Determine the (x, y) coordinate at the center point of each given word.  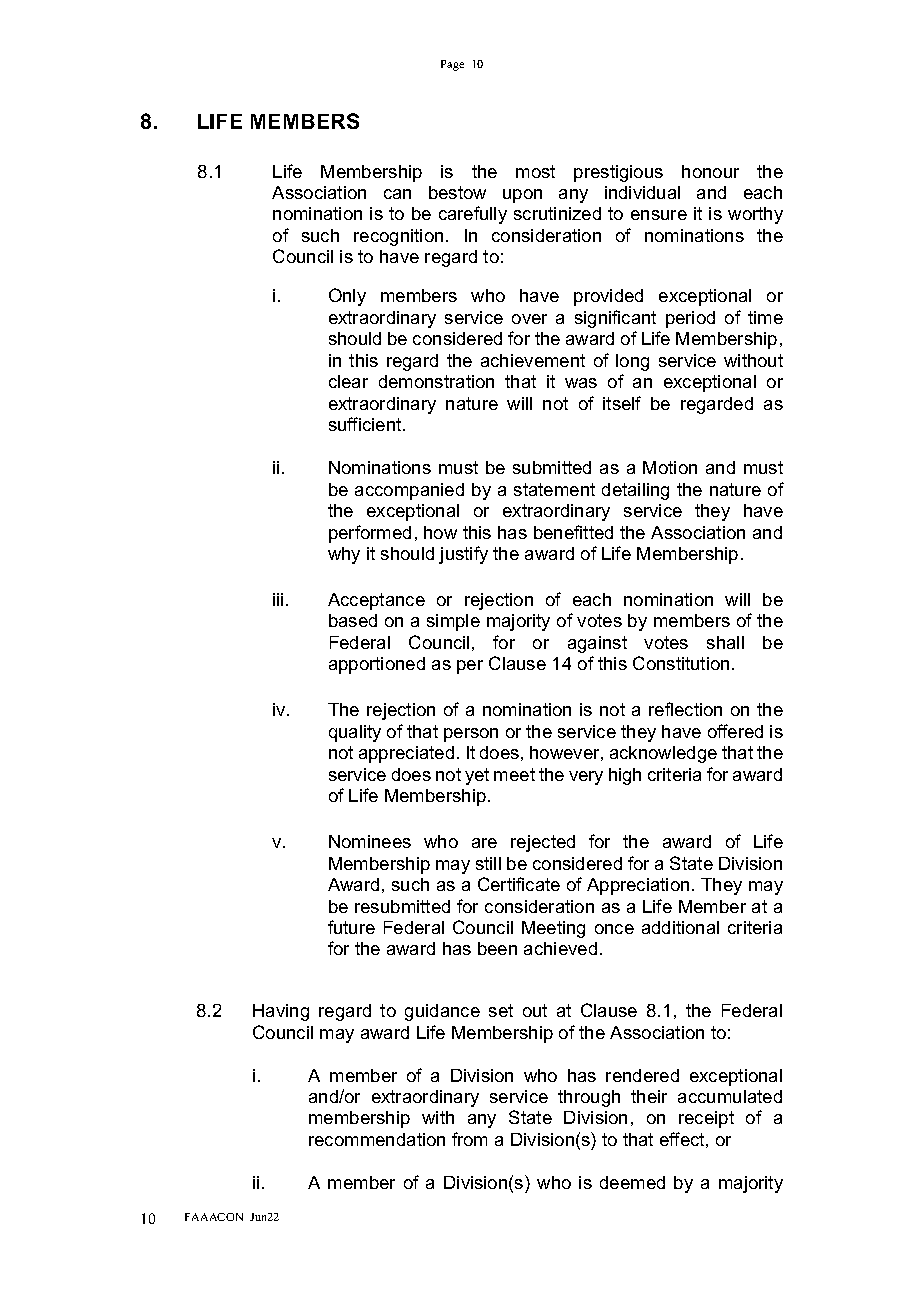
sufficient (366, 424)
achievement (533, 360)
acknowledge (663, 754)
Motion (670, 467)
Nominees (370, 841)
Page (452, 65)
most (535, 171)
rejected (543, 843)
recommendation (377, 1139)
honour (710, 171)
